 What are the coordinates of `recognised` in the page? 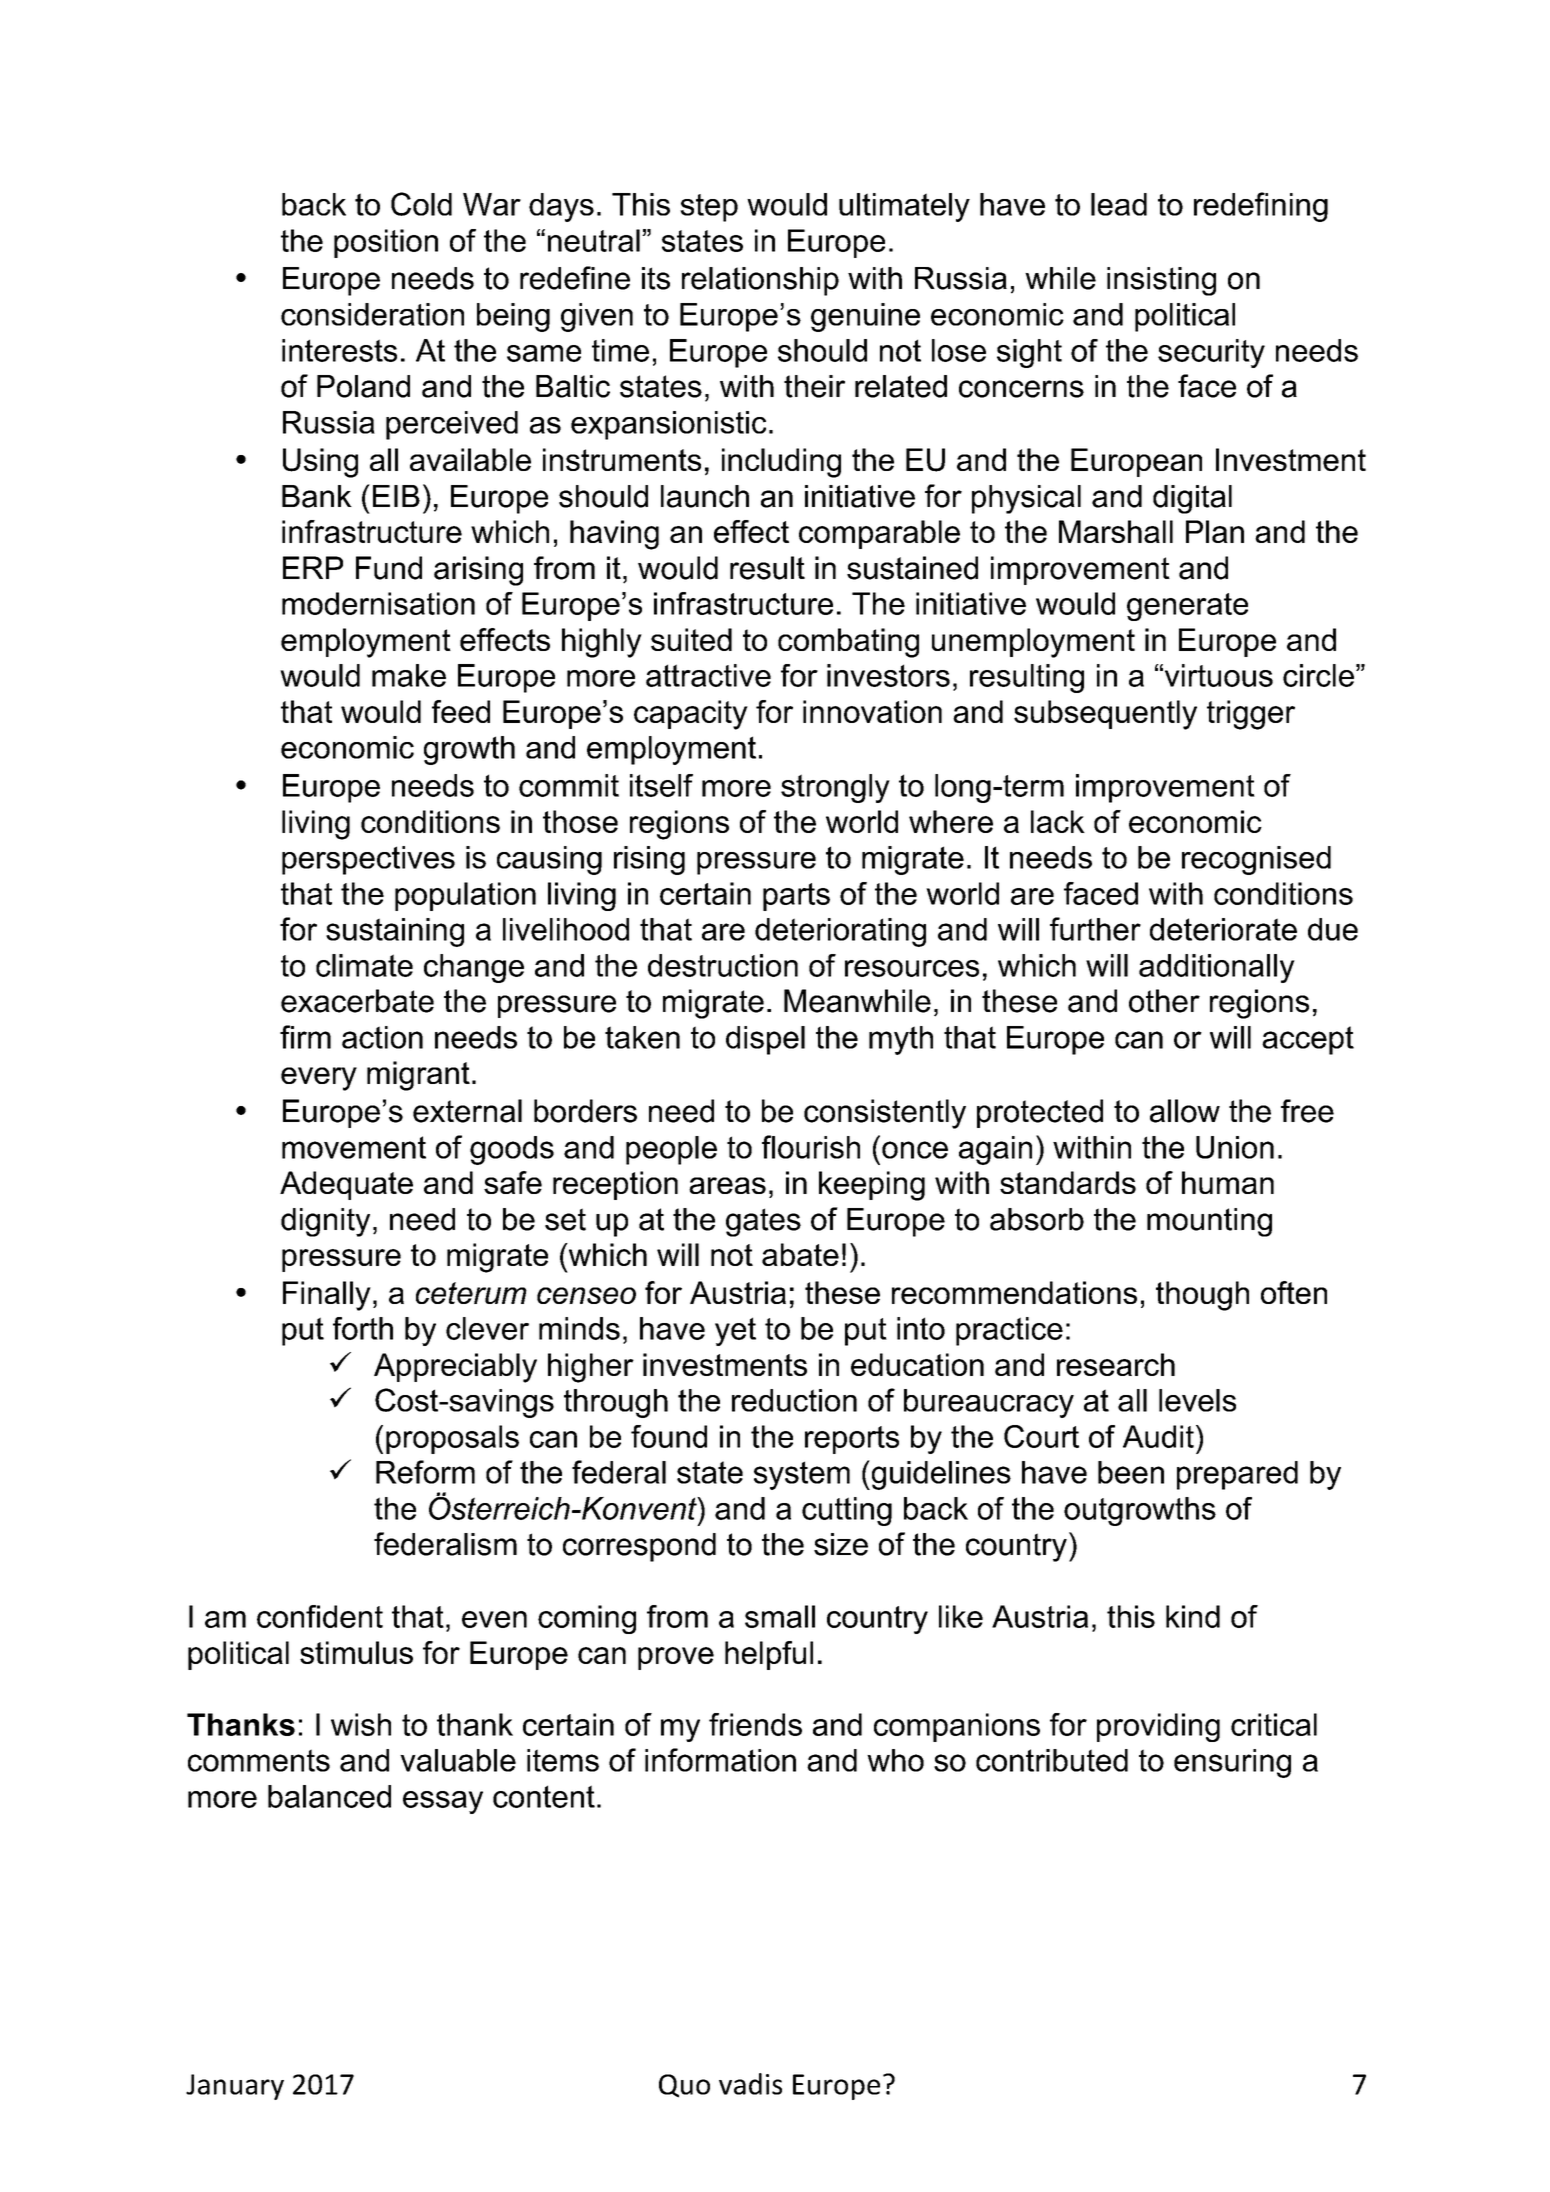 It's located at (1256, 860).
